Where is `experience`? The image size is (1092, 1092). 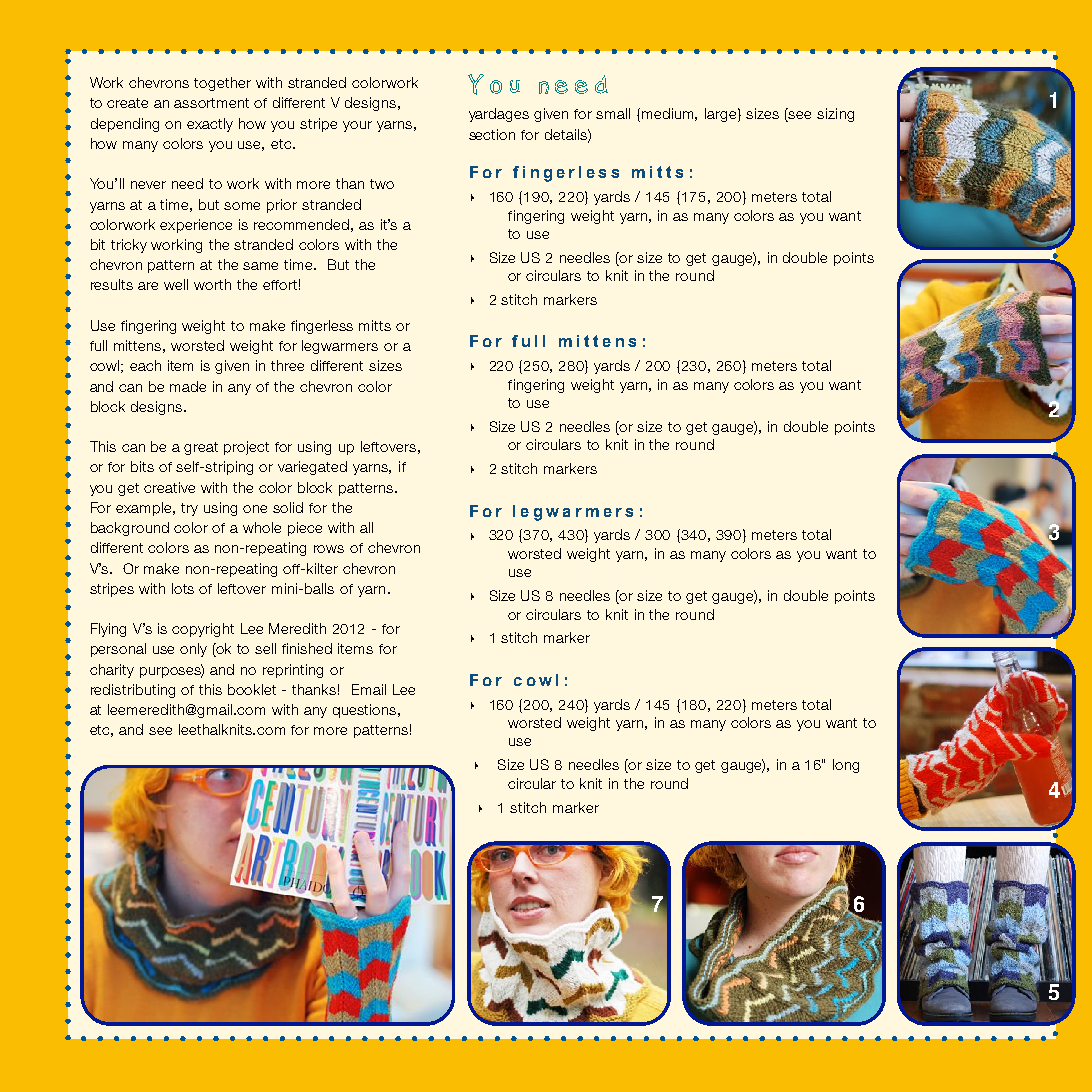 experience is located at coordinates (196, 226).
